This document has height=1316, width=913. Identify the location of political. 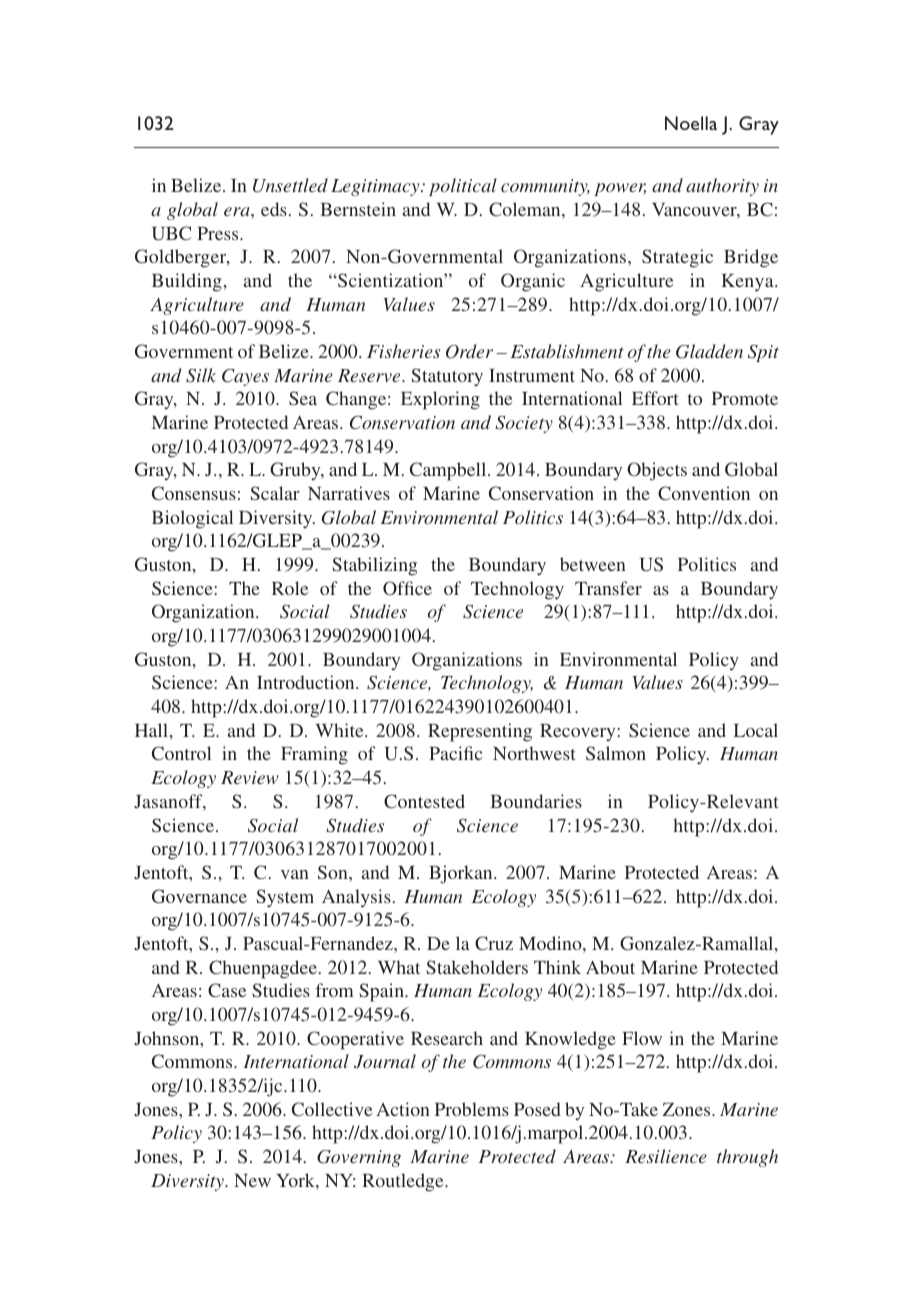
(463, 187).
